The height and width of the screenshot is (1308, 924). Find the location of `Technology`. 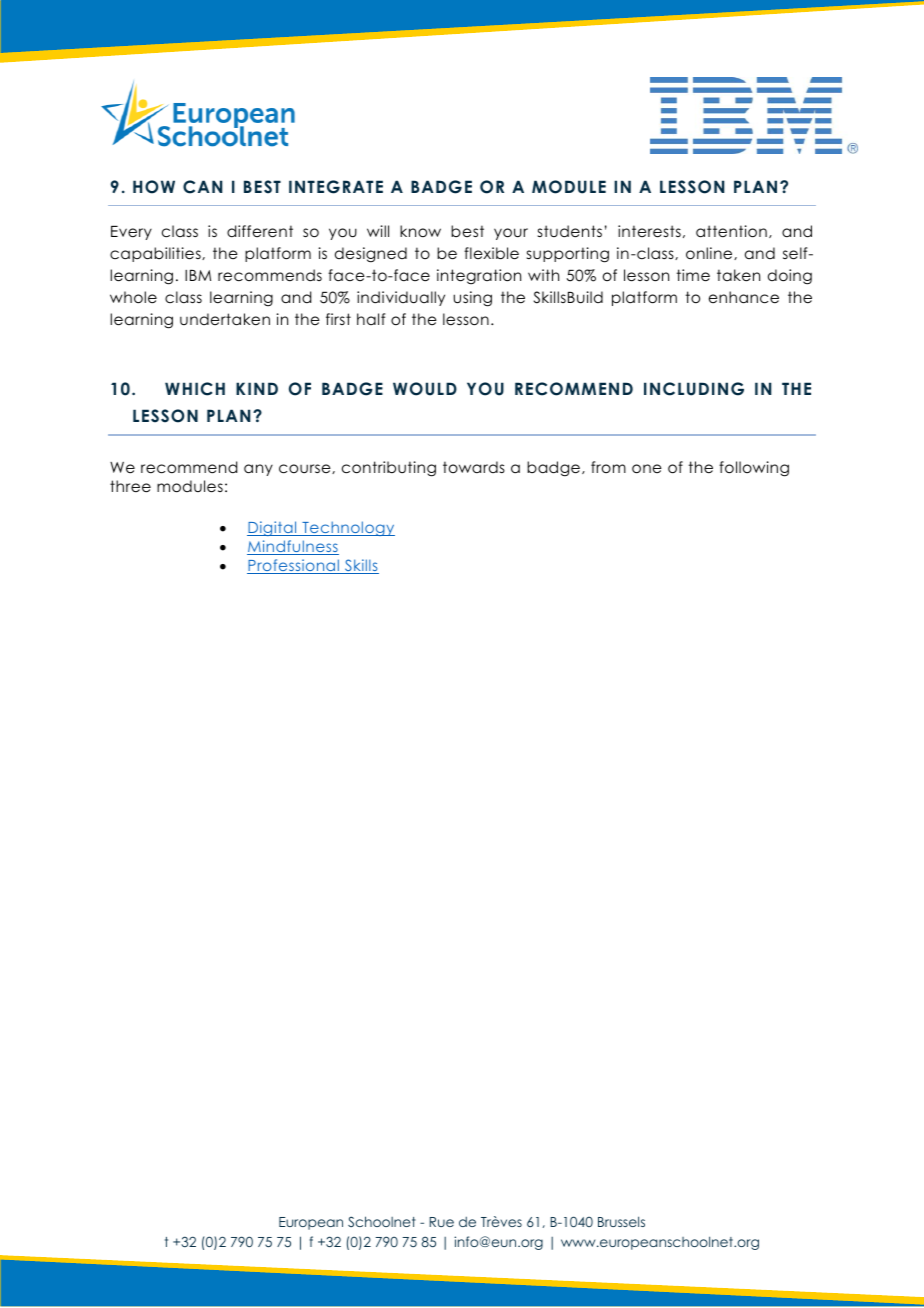

Technology is located at coordinates (347, 528).
